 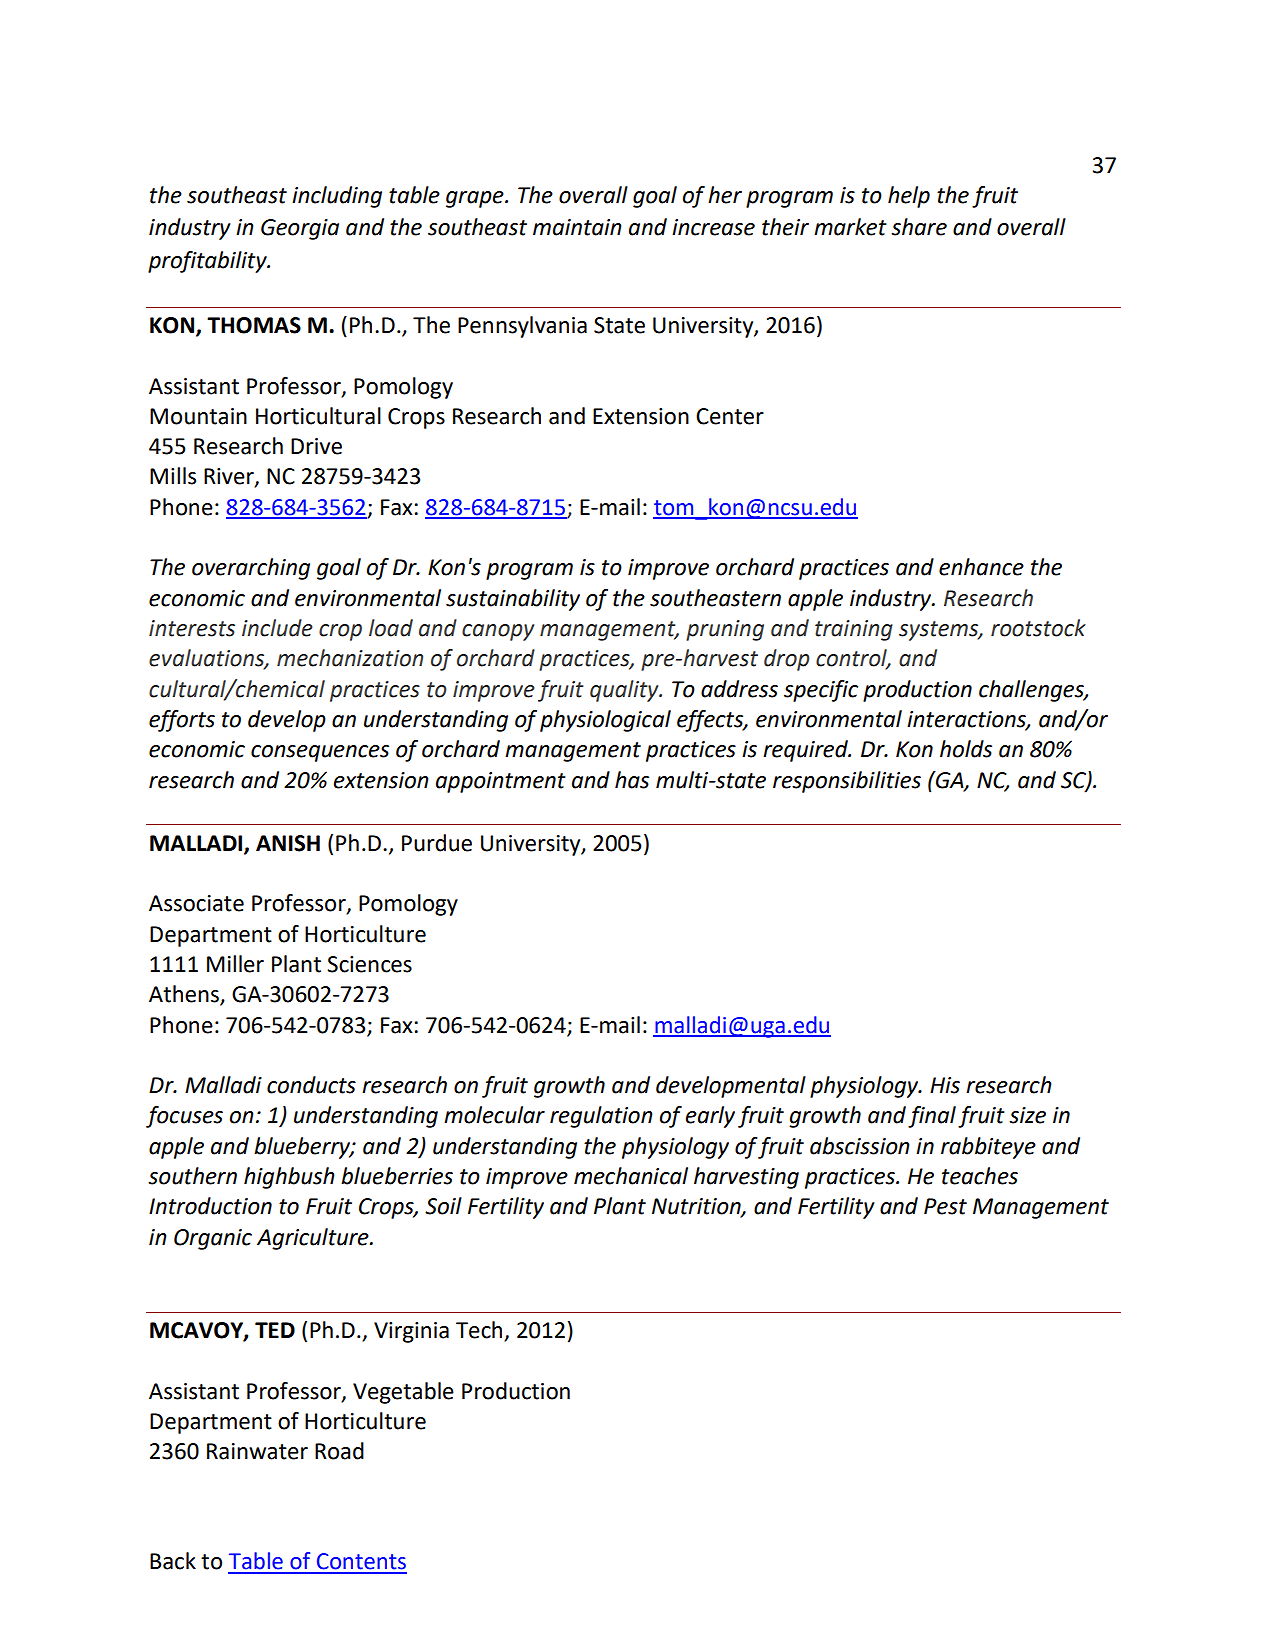 What do you see at coordinates (513, 600) in the screenshot?
I see `sustainability` at bounding box center [513, 600].
